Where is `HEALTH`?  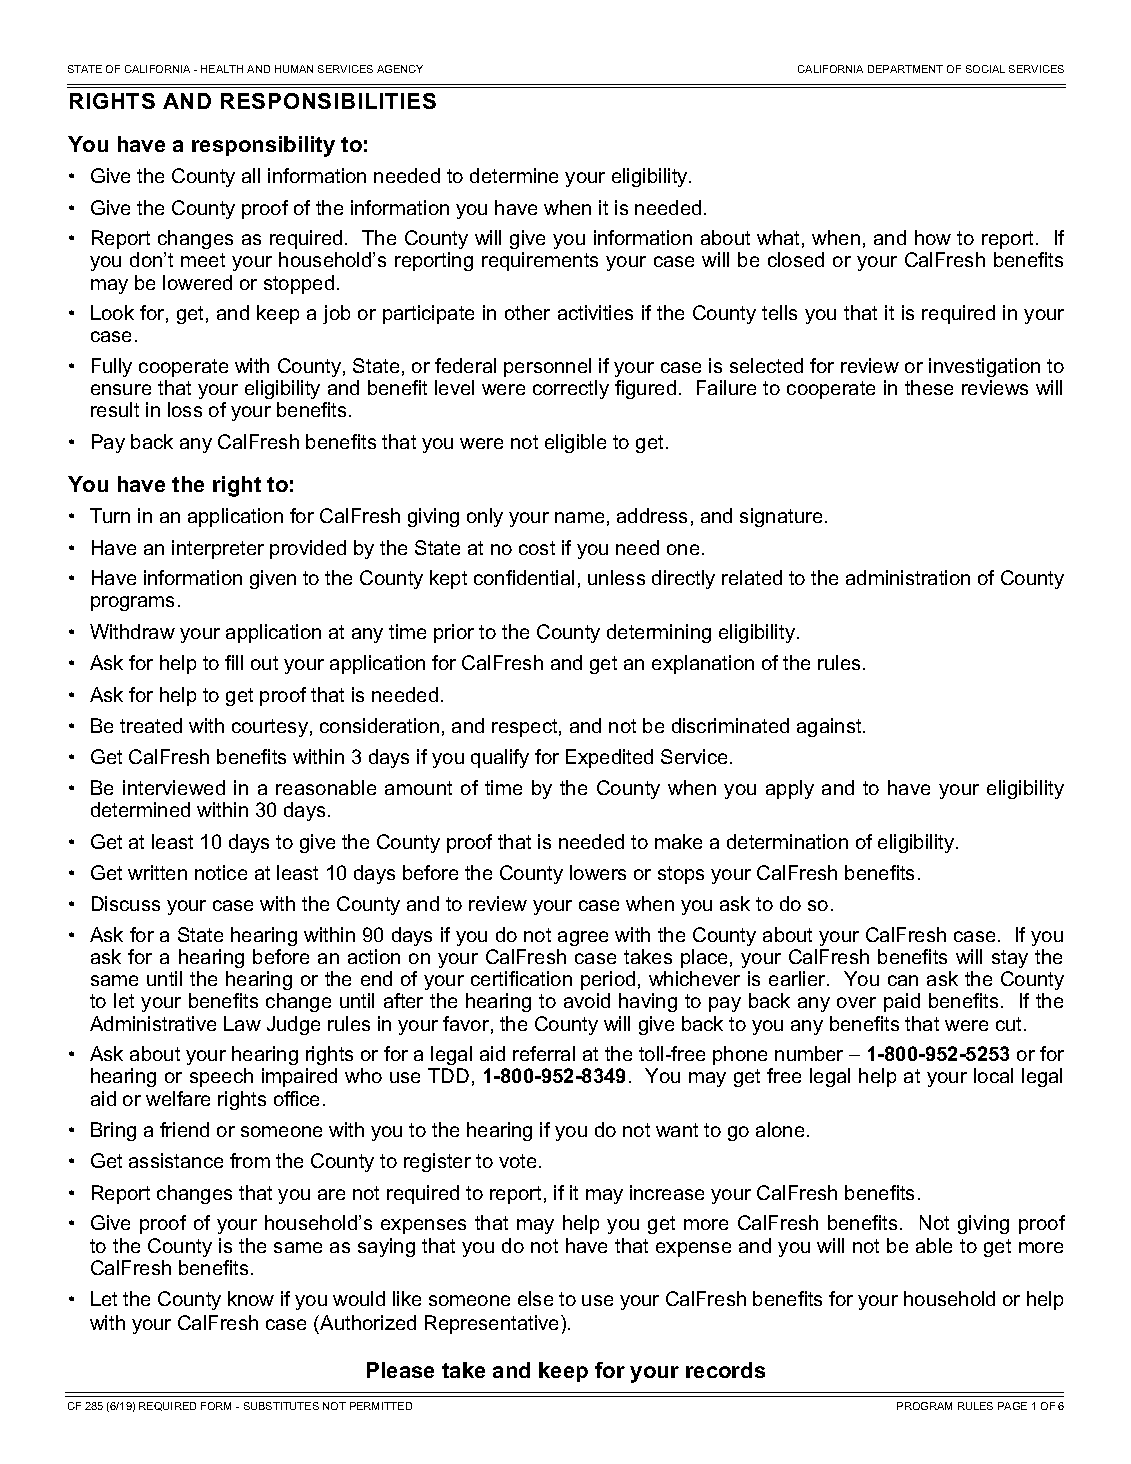
HEALTH is located at coordinates (222, 69).
